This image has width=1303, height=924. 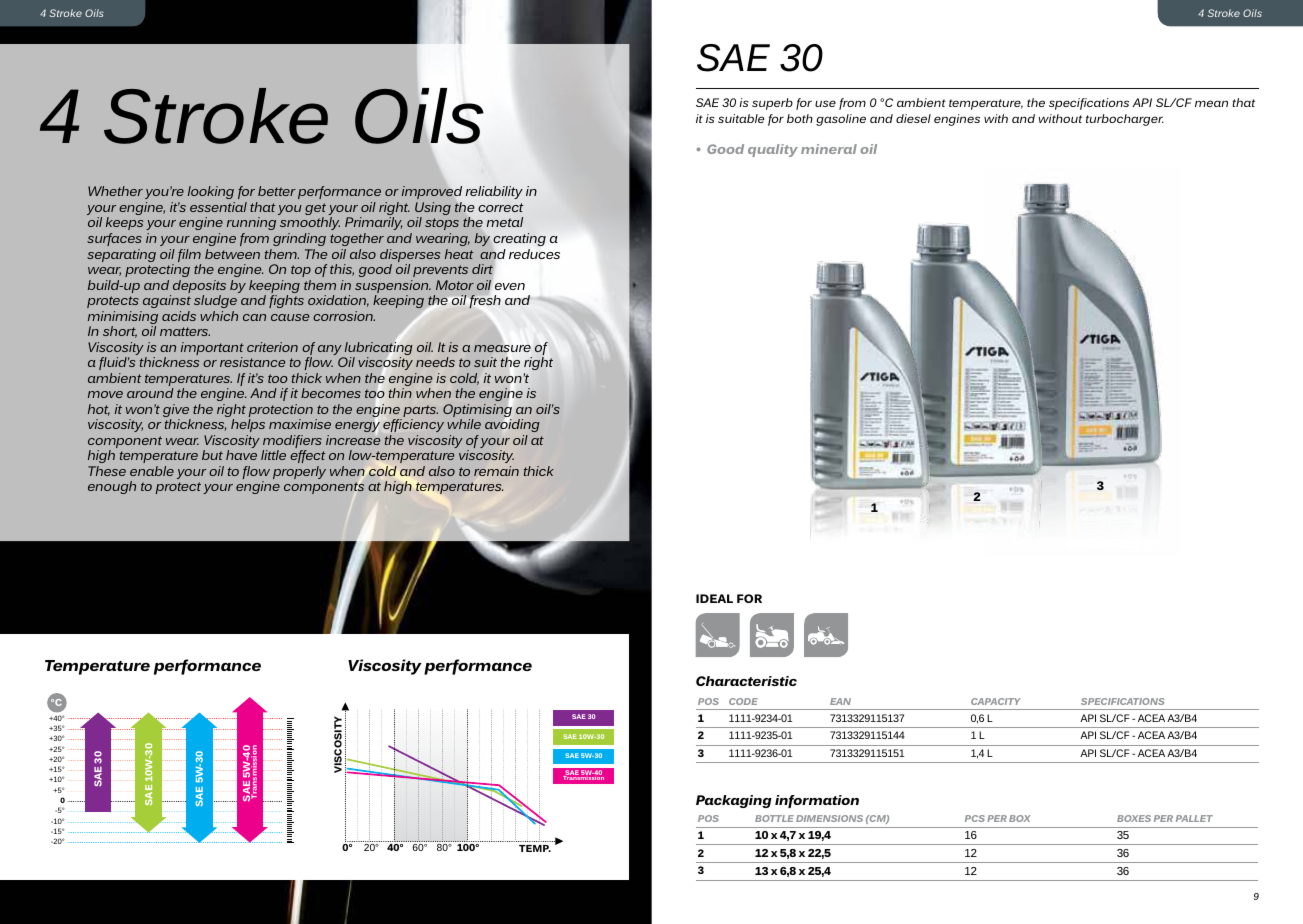 What do you see at coordinates (534, 254) in the image?
I see `reduces` at bounding box center [534, 254].
